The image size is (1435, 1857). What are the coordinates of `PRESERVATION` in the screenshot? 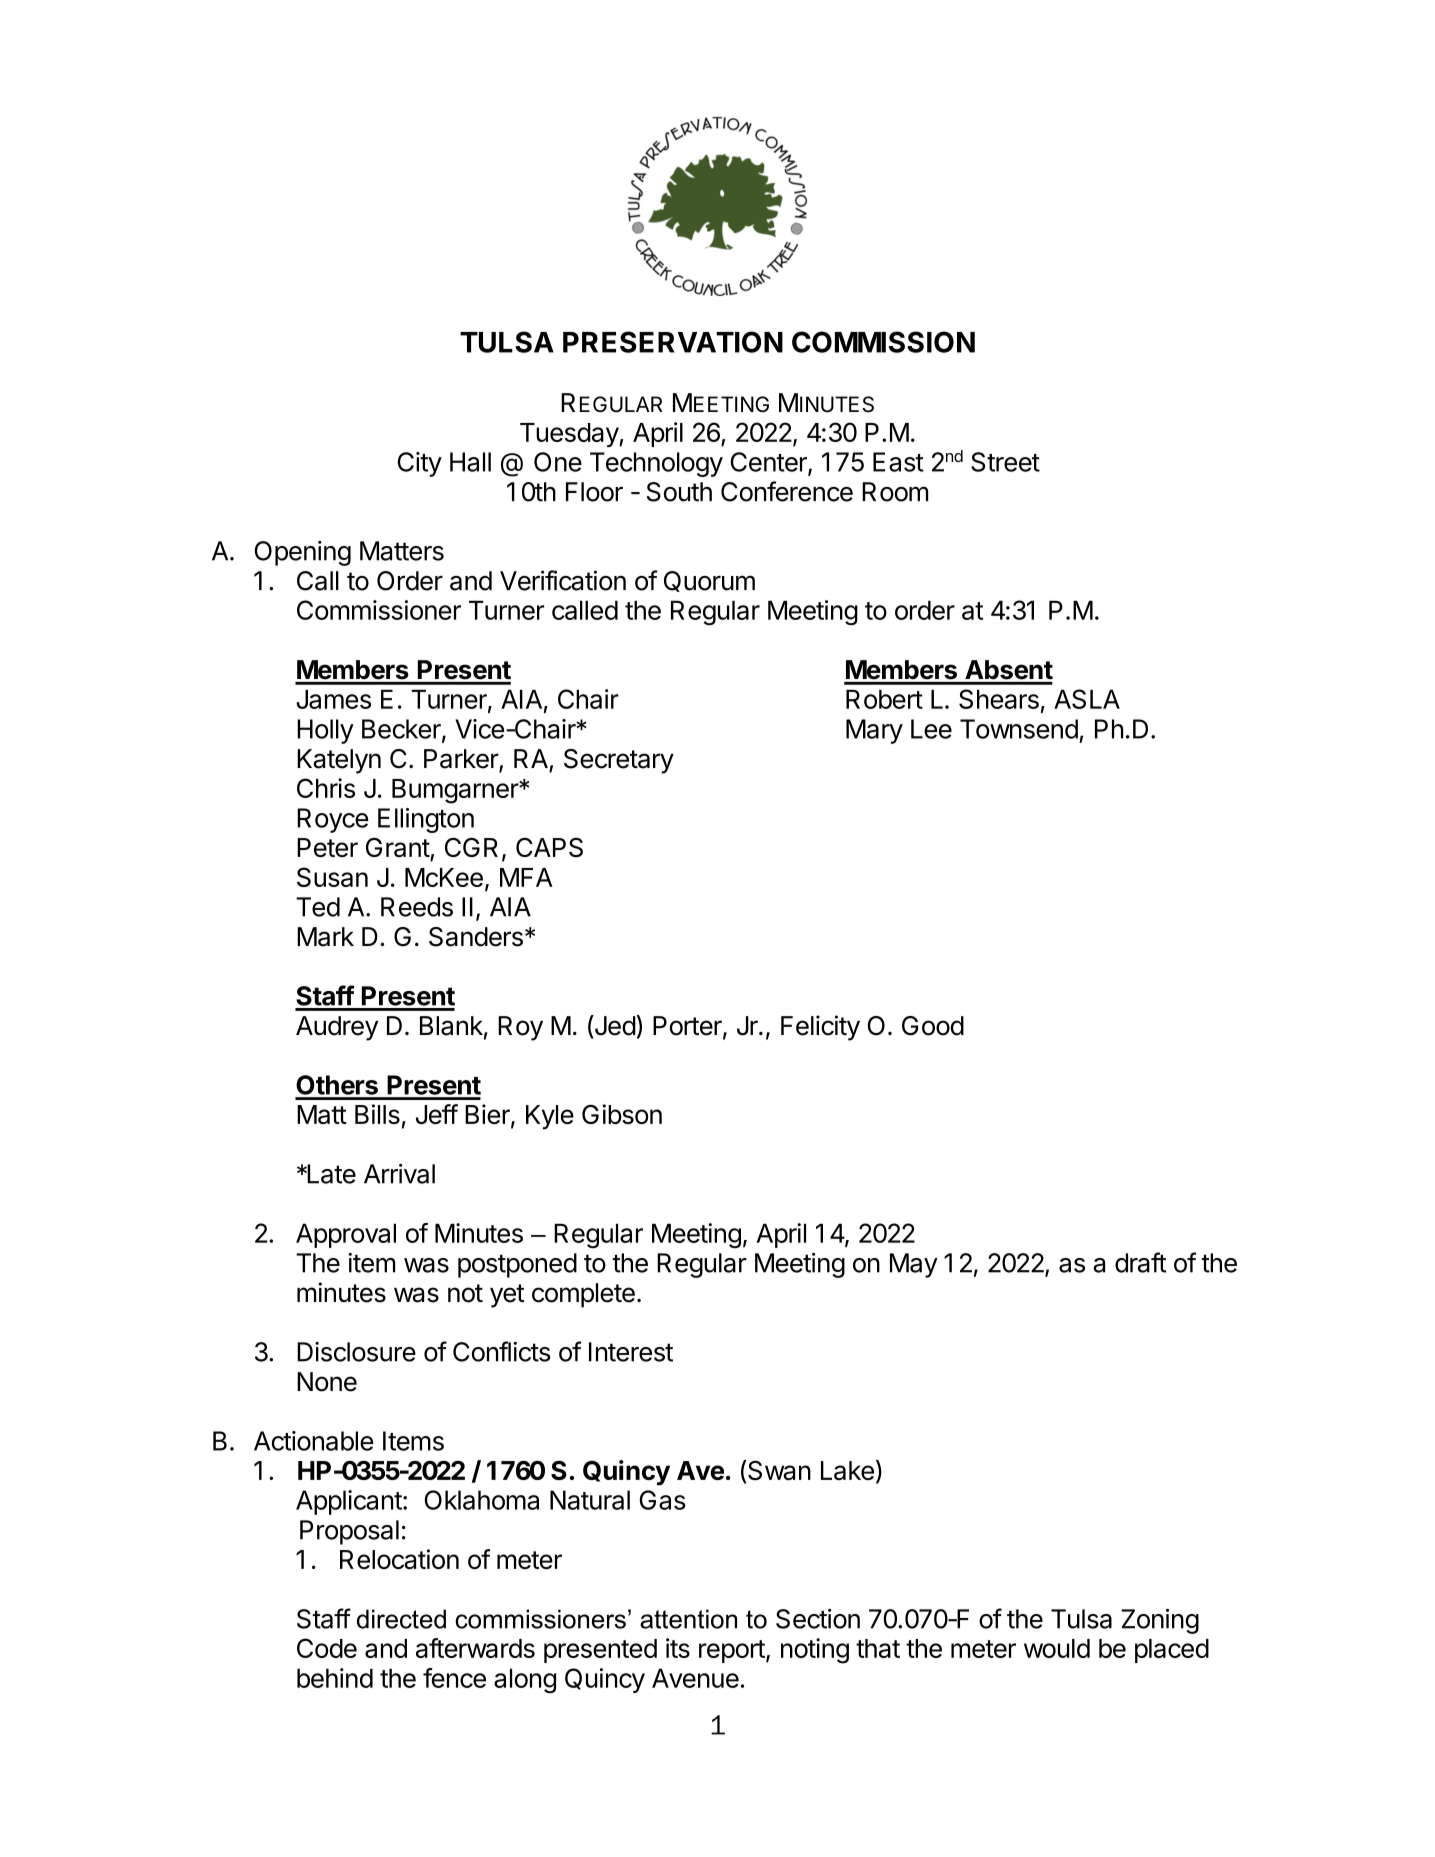 It's located at (673, 342).
